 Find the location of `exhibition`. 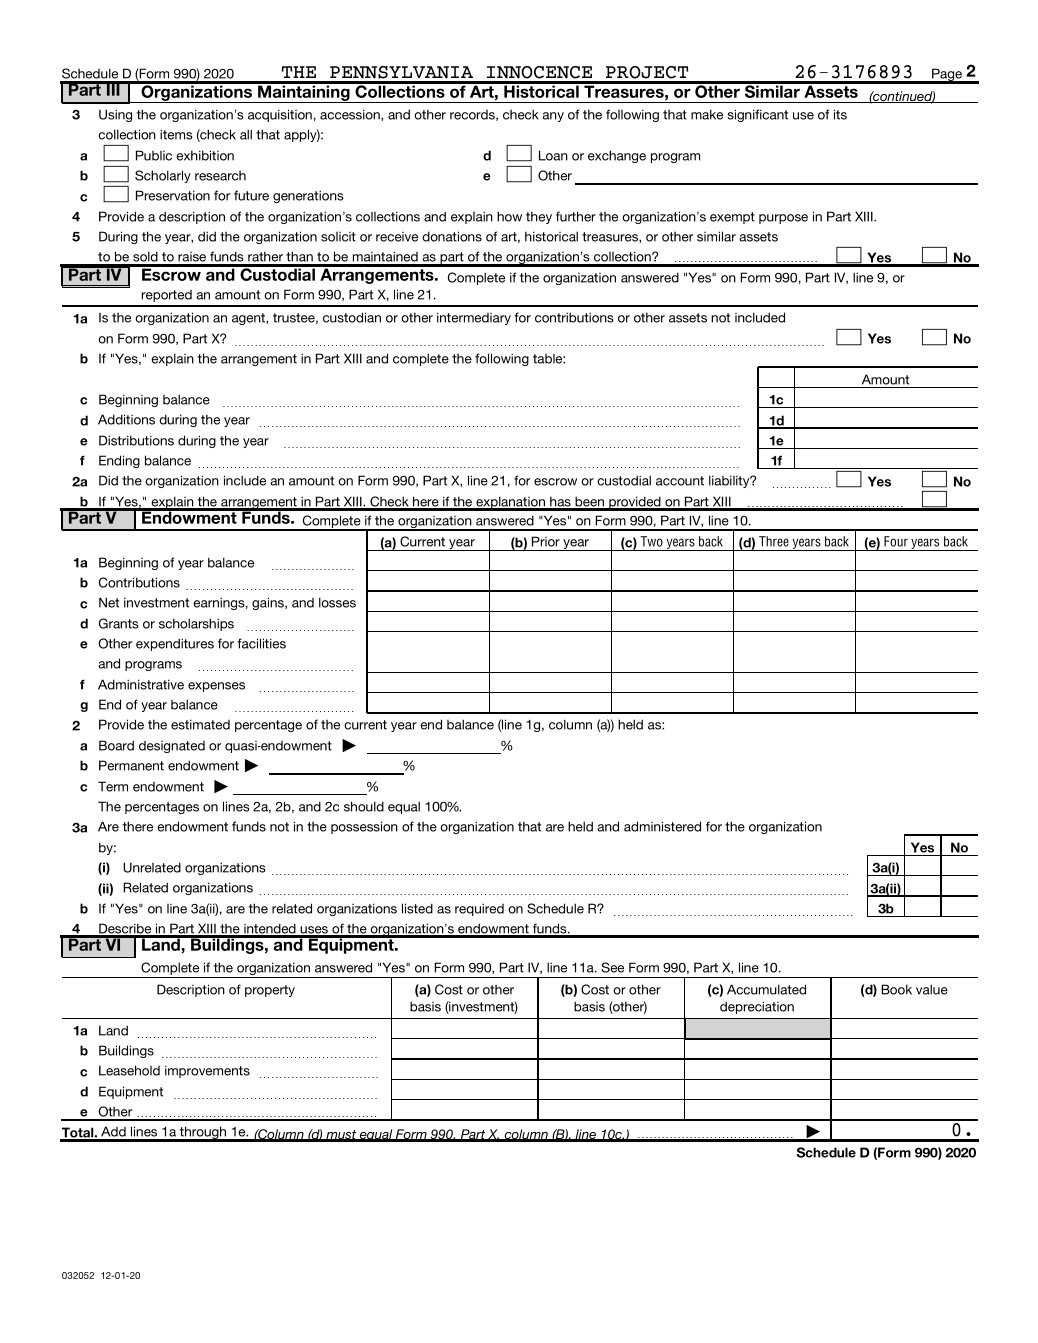

exhibition is located at coordinates (205, 155).
